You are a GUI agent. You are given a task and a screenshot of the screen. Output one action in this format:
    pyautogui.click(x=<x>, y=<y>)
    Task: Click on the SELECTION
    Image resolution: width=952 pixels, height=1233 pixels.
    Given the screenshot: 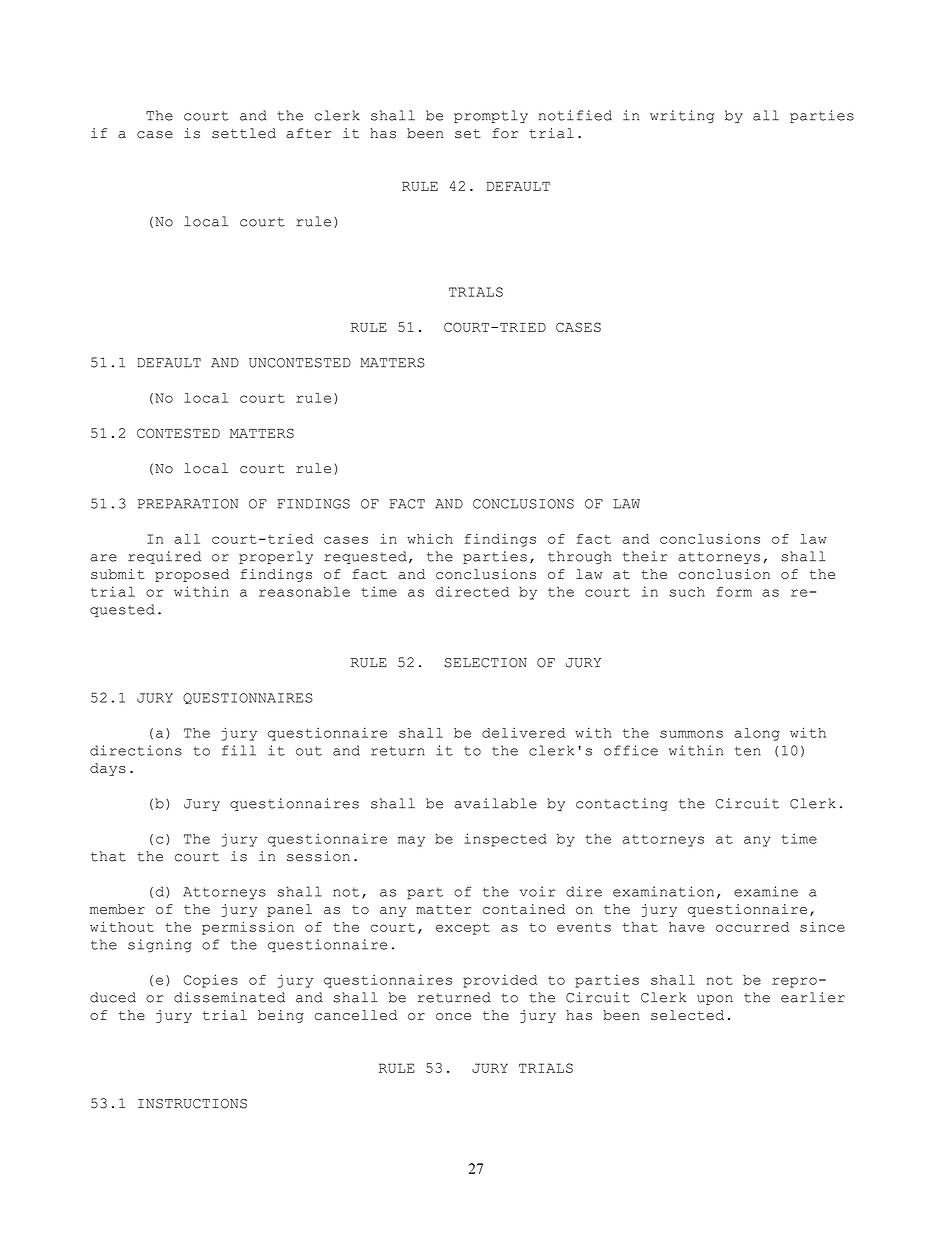 What is the action you would take?
    pyautogui.click(x=485, y=663)
